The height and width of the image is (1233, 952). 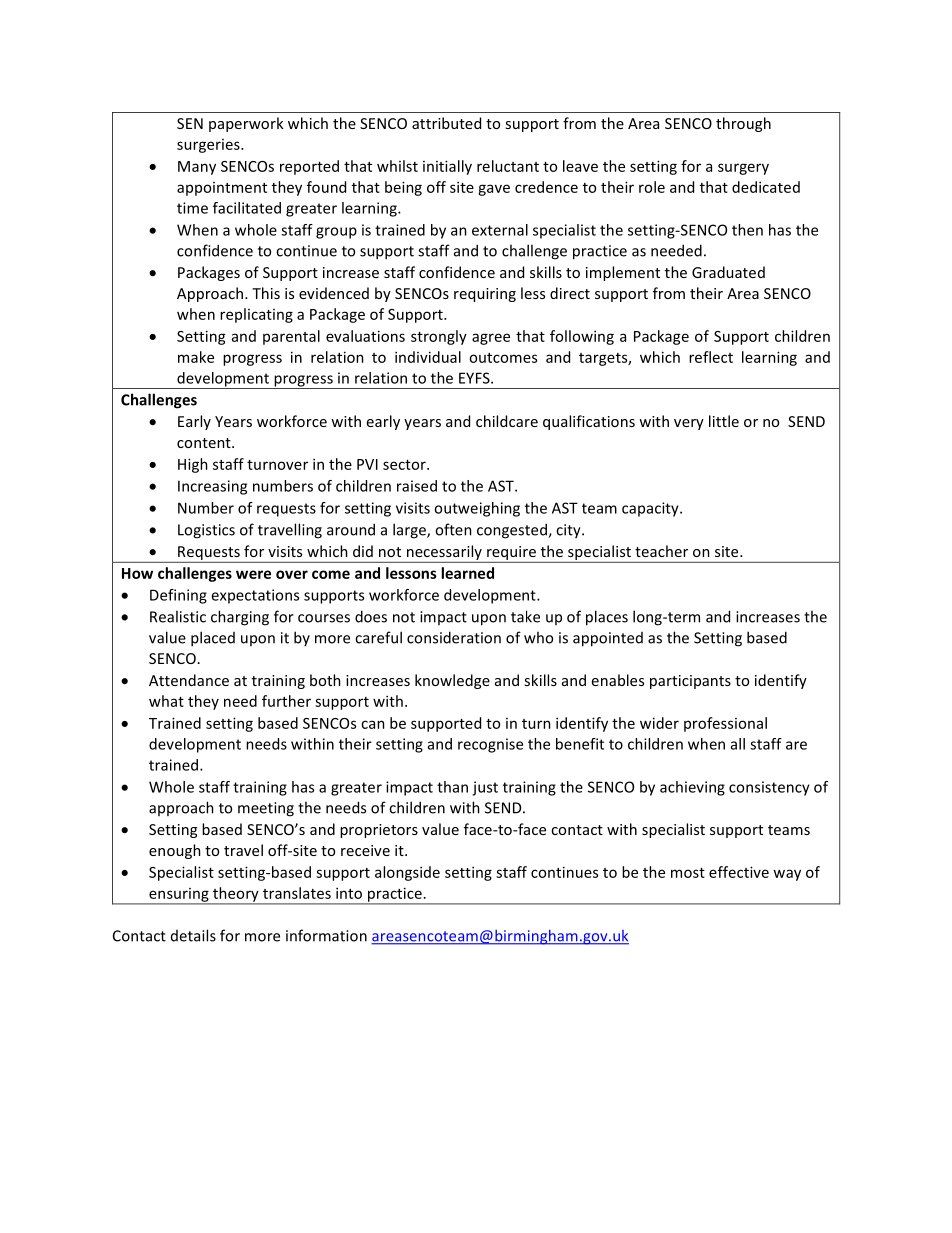 I want to click on into, so click(x=349, y=893).
